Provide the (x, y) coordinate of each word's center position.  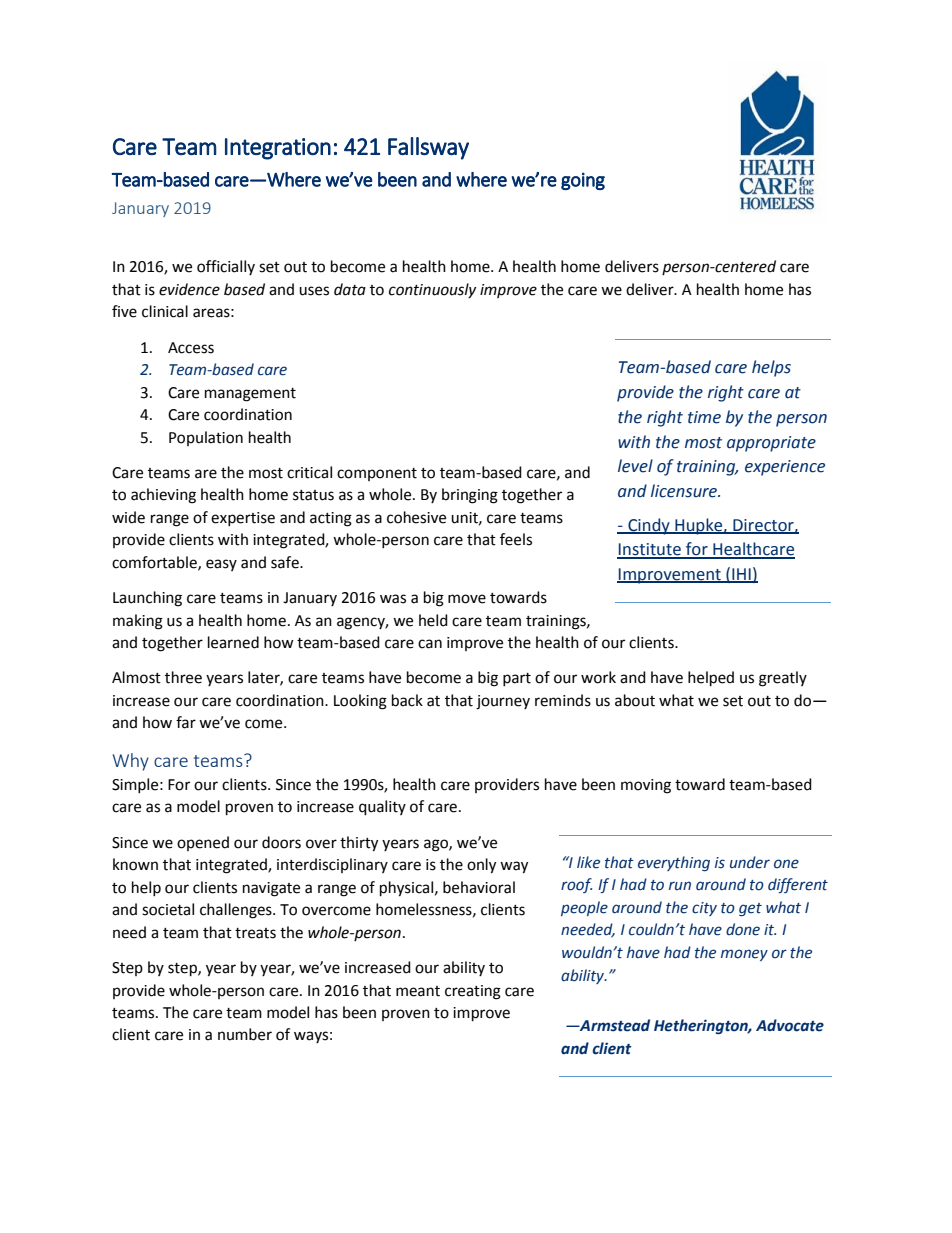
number (245, 1034)
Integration (278, 149)
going (583, 181)
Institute (650, 550)
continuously (432, 290)
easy (221, 565)
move (467, 599)
